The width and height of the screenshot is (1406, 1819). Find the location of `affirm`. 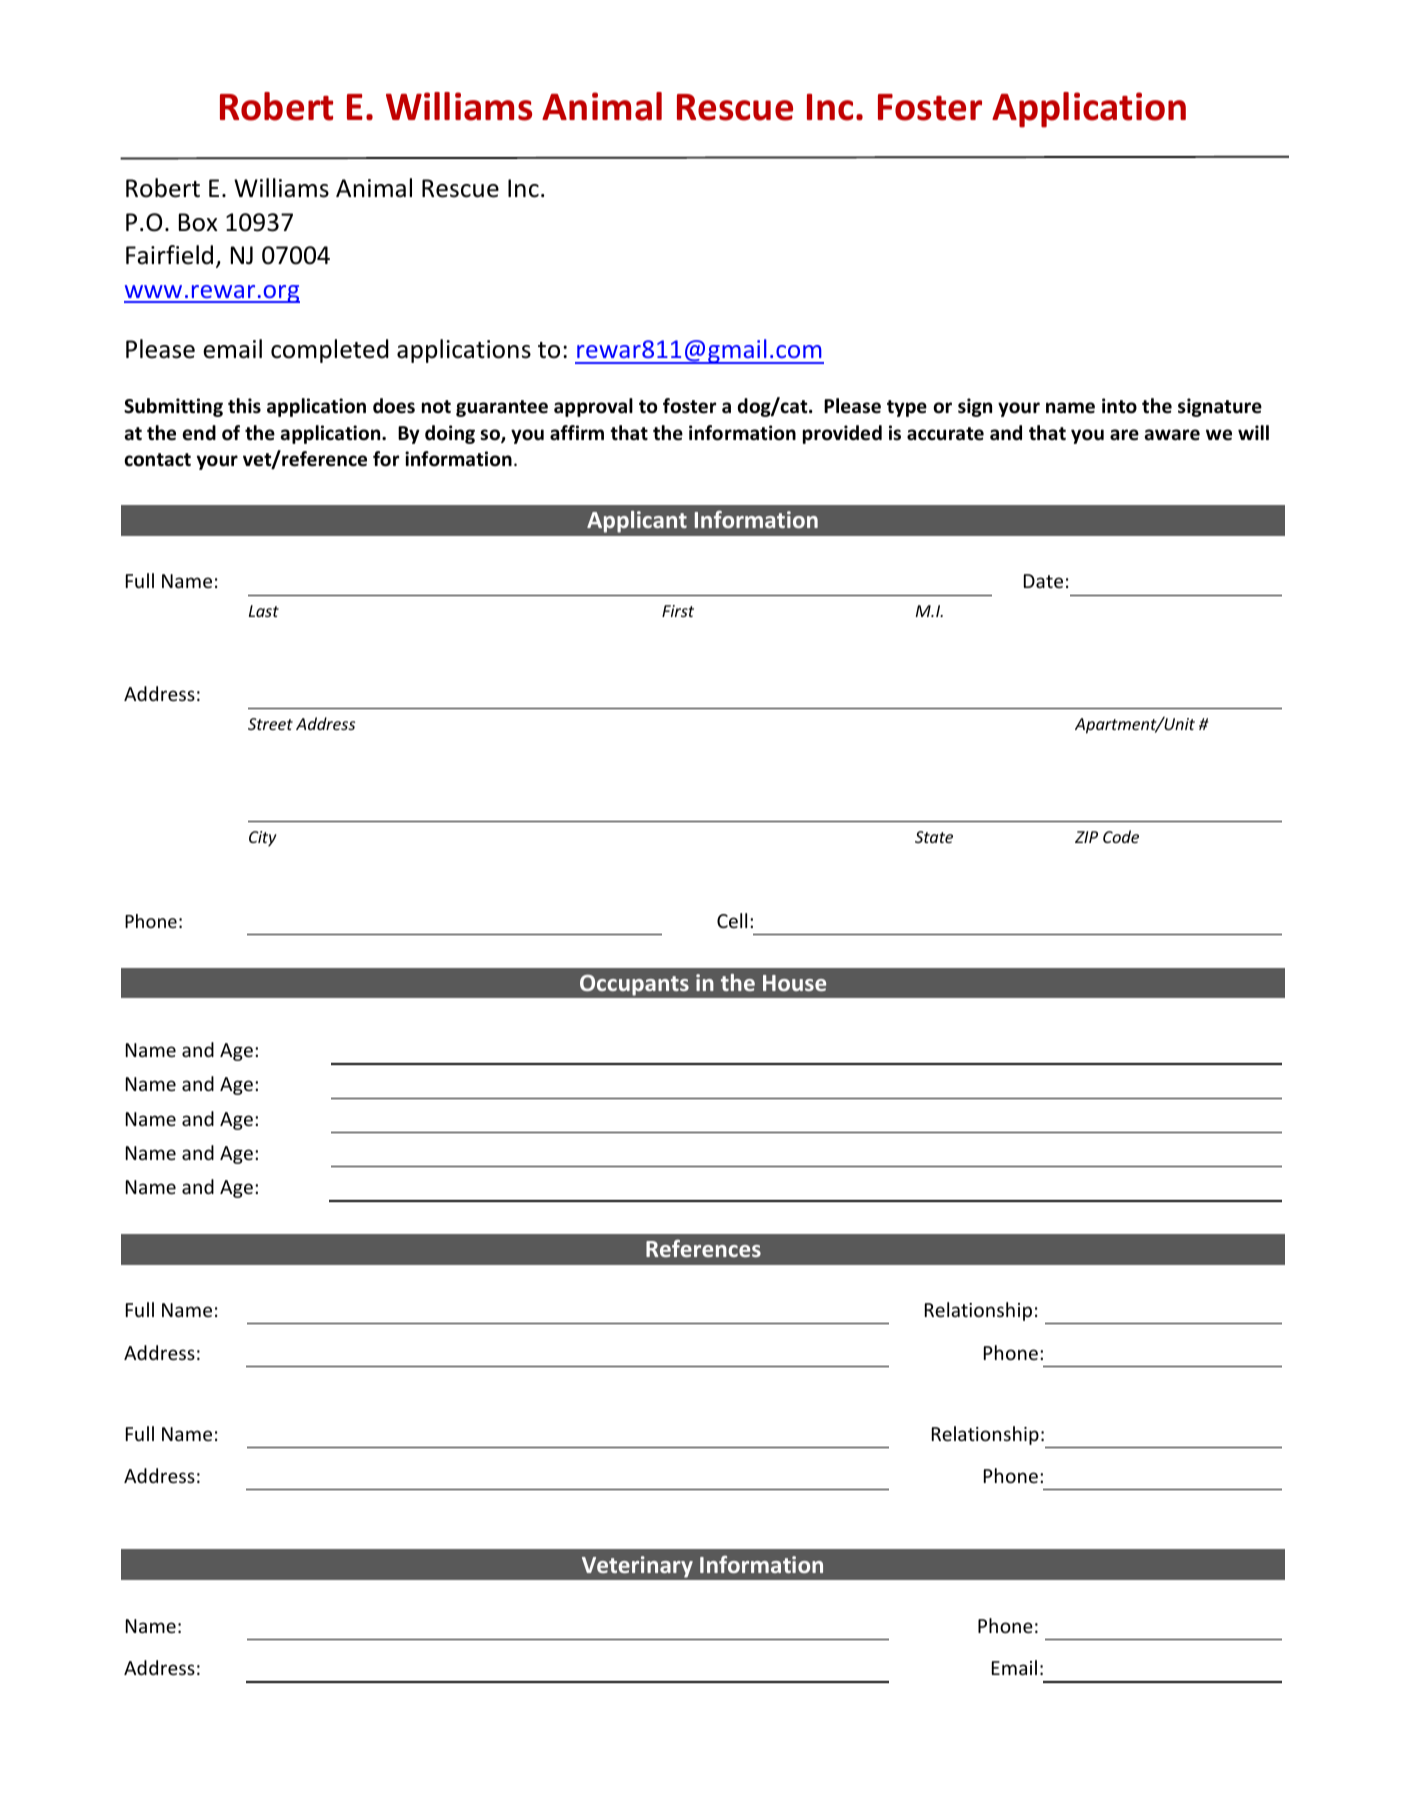

affirm is located at coordinates (577, 432).
